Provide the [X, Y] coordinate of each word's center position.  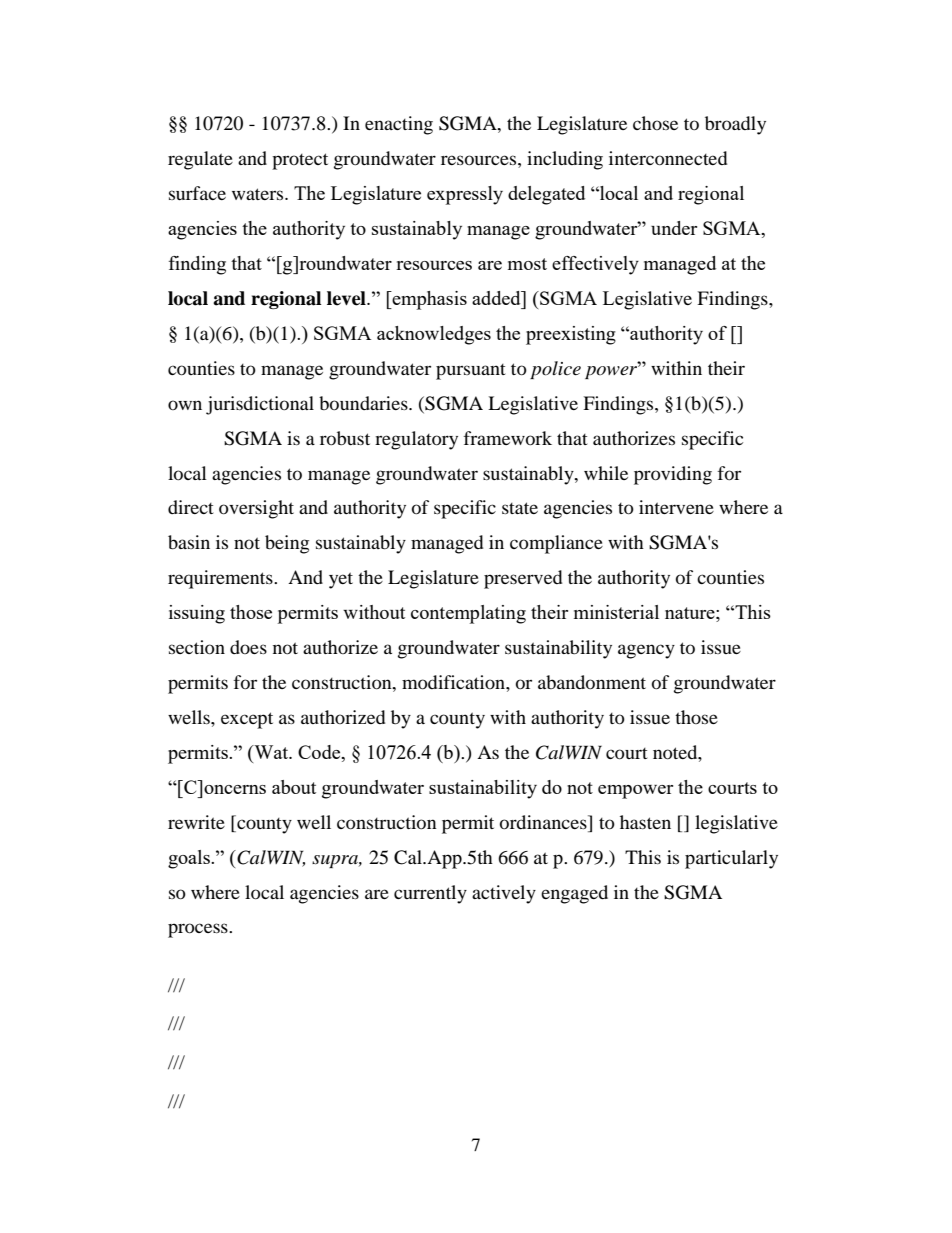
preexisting [571, 335]
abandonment [592, 682]
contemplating [468, 614]
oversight [256, 509]
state [520, 508]
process [199, 930]
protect [300, 161]
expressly [465, 195]
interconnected [668, 158]
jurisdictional [260, 405]
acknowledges [434, 335]
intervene [676, 507]
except [247, 720]
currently [430, 894]
